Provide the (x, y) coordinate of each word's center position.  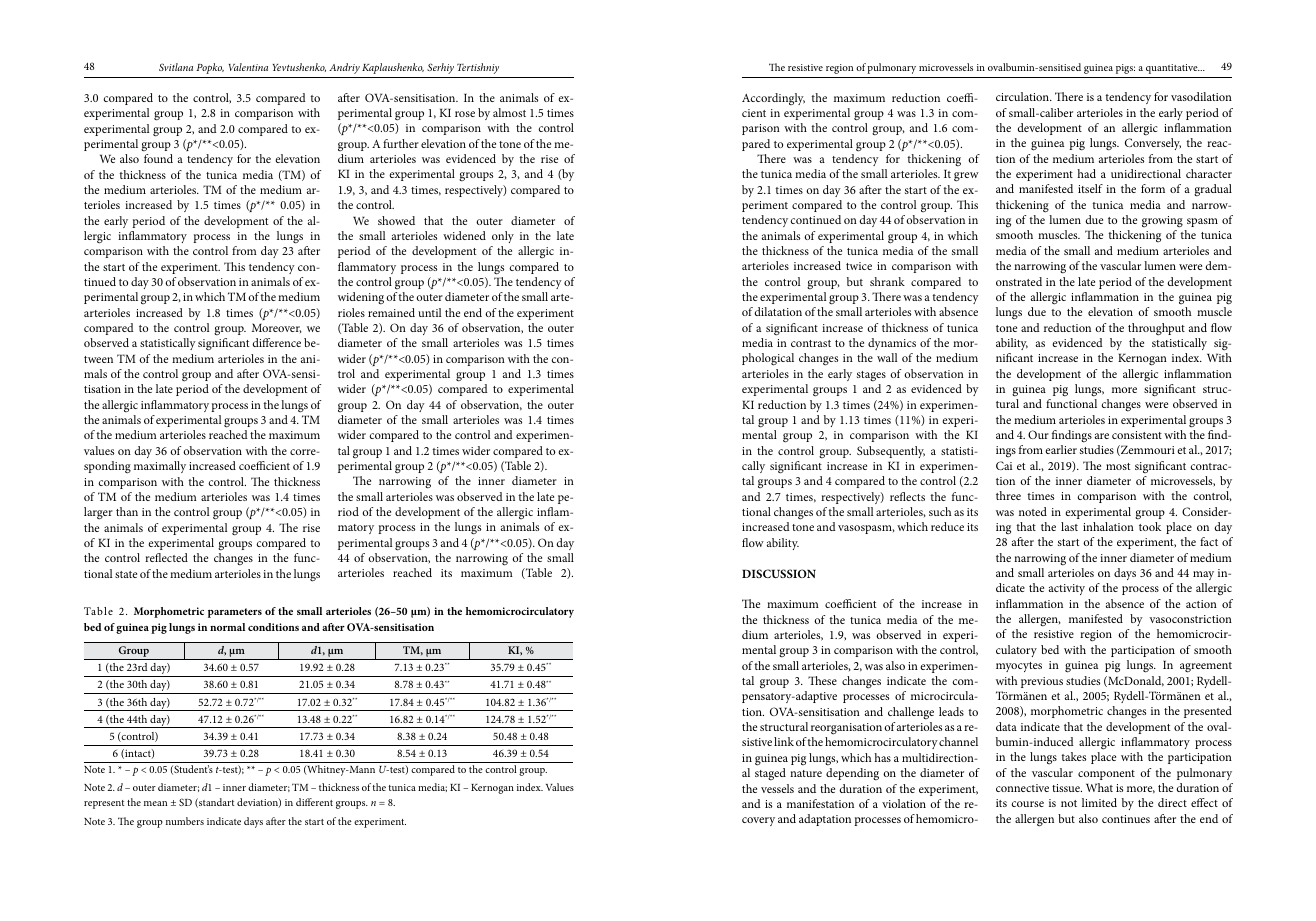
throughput (1156, 329)
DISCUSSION (779, 573)
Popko (210, 68)
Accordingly (773, 99)
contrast (811, 343)
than (127, 511)
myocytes (1019, 667)
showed (396, 220)
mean (155, 803)
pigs (1125, 69)
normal (227, 627)
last (1069, 526)
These (822, 680)
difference (276, 342)
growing (1162, 222)
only (503, 237)
